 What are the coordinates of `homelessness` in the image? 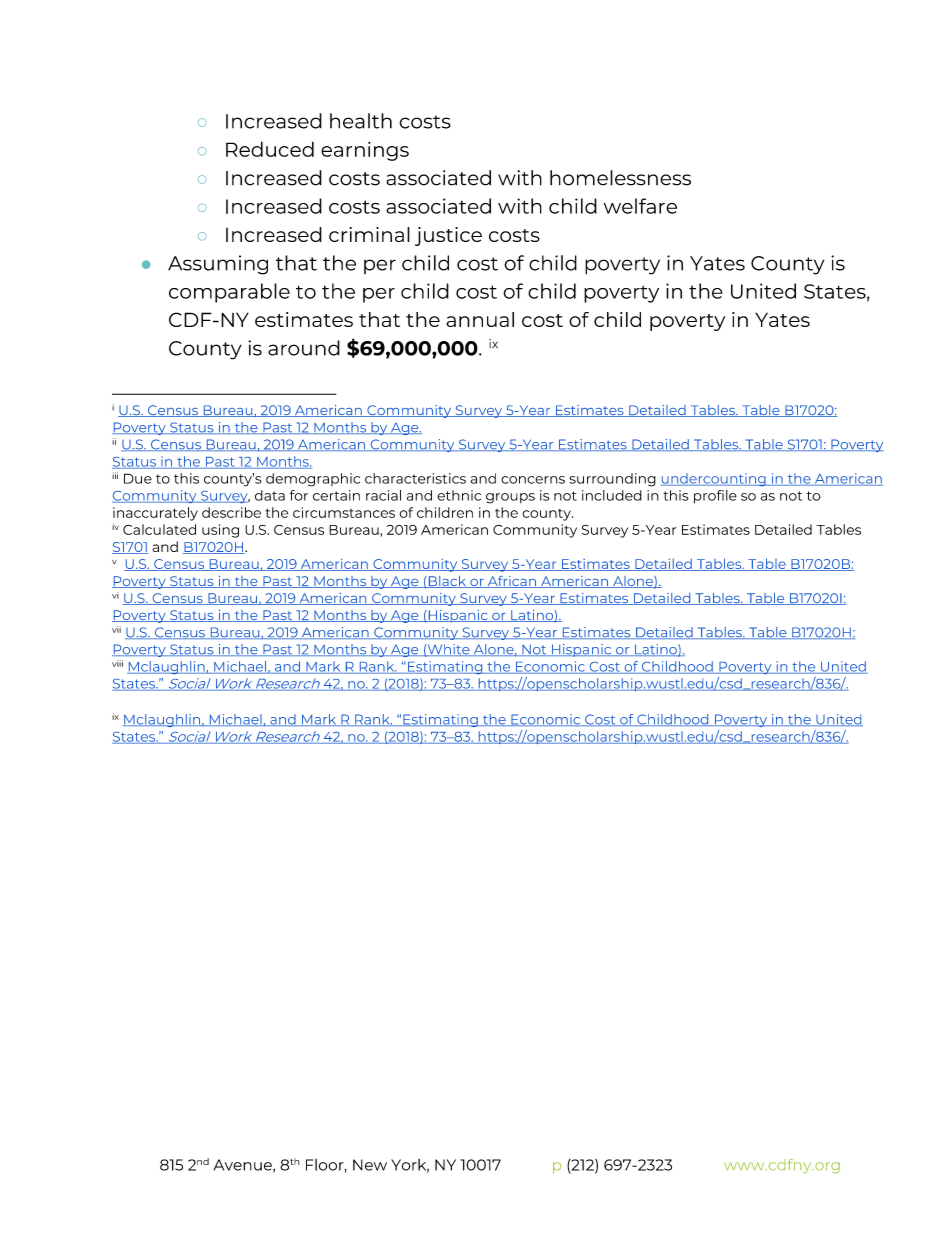 It's located at (620, 178).
